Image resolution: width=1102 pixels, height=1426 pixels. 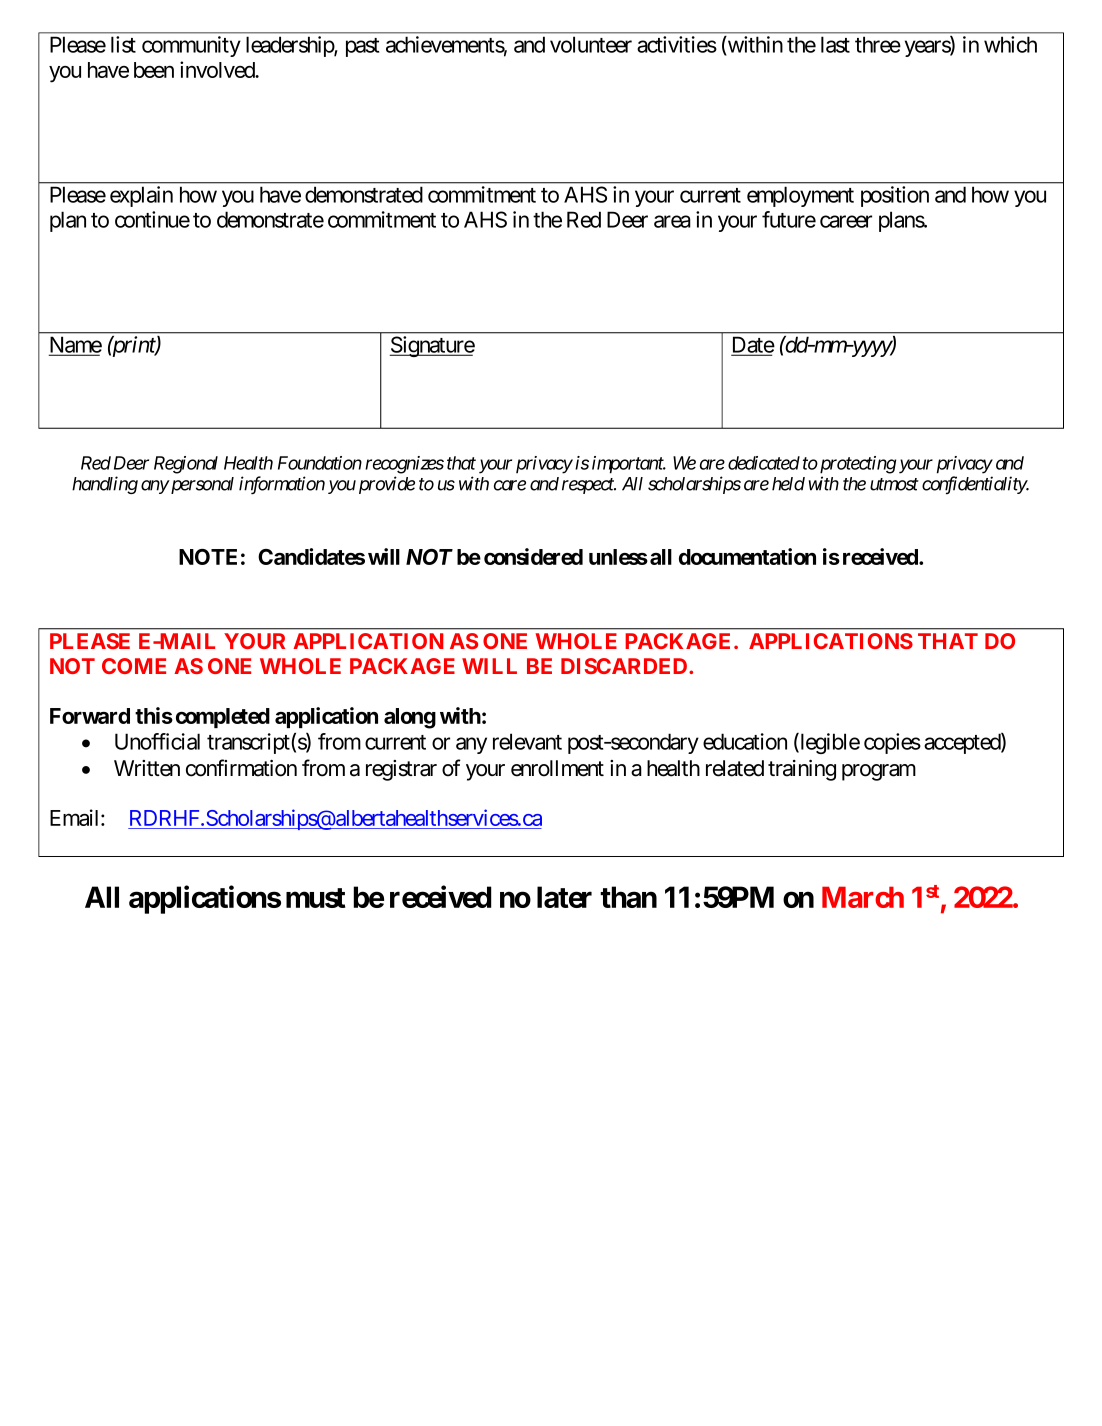 I want to click on program, so click(x=879, y=772).
